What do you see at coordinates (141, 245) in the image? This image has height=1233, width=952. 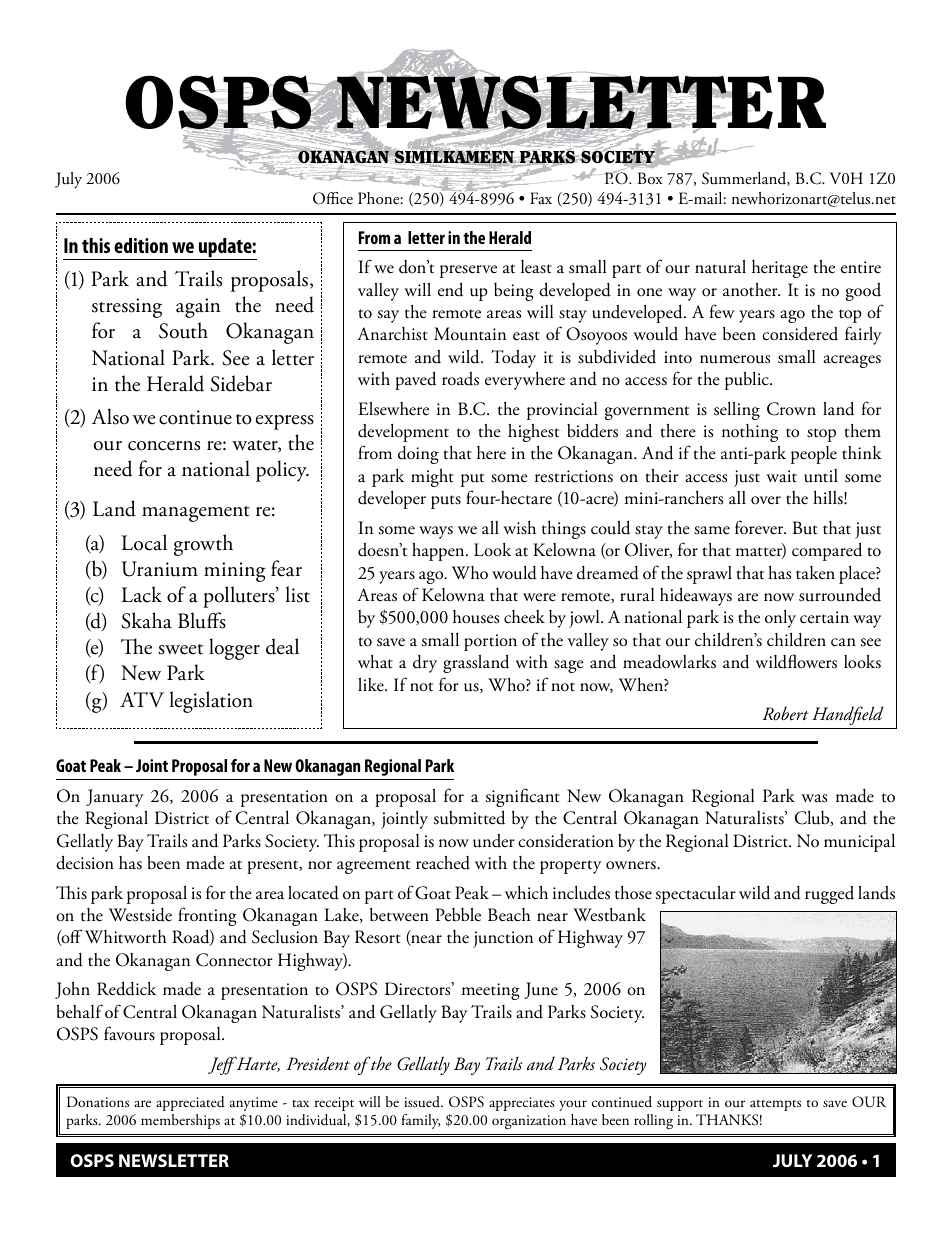 I see `edition` at bounding box center [141, 245].
